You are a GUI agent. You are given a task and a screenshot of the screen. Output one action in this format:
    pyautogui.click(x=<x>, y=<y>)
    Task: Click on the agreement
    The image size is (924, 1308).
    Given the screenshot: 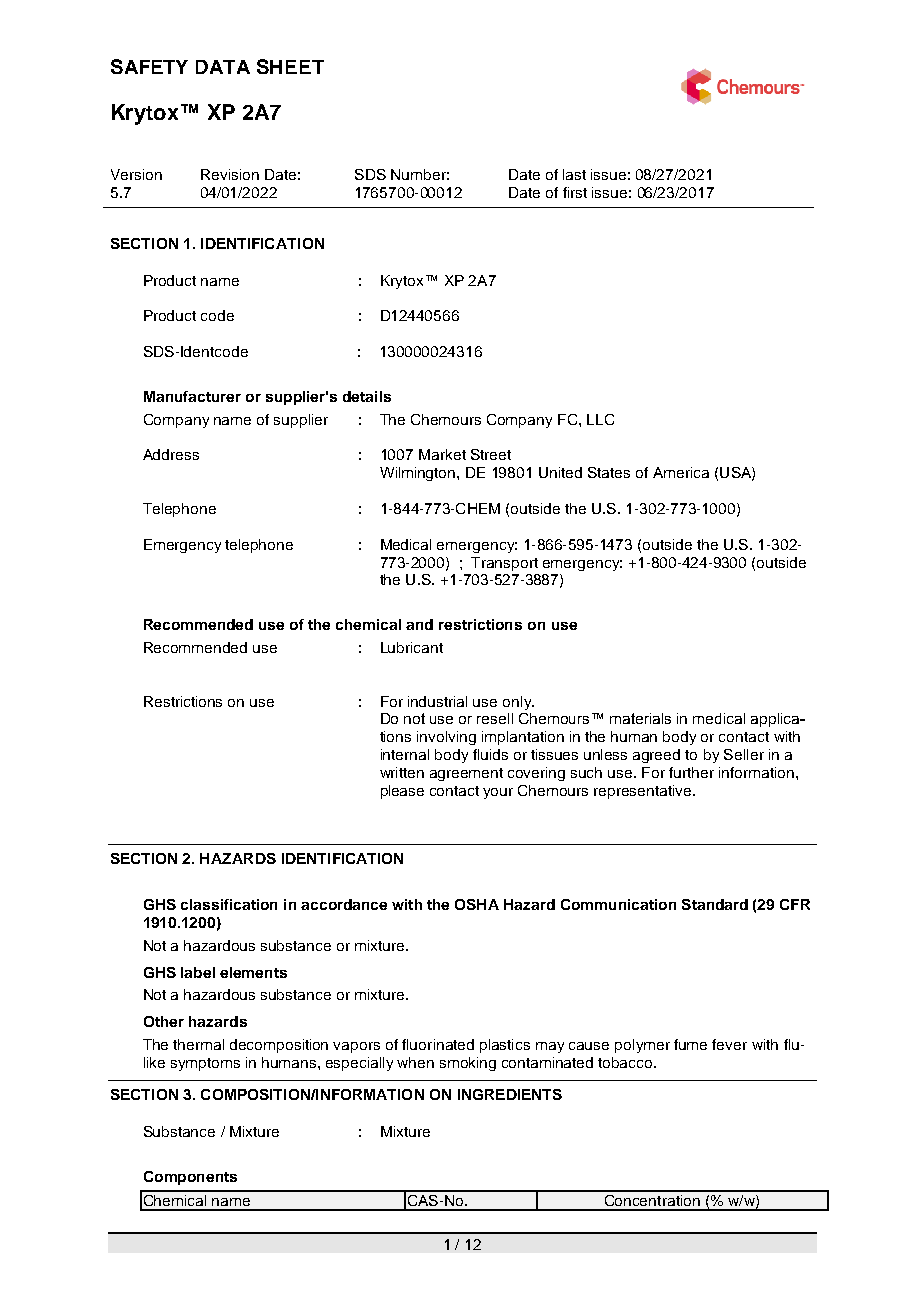 What is the action you would take?
    pyautogui.click(x=466, y=774)
